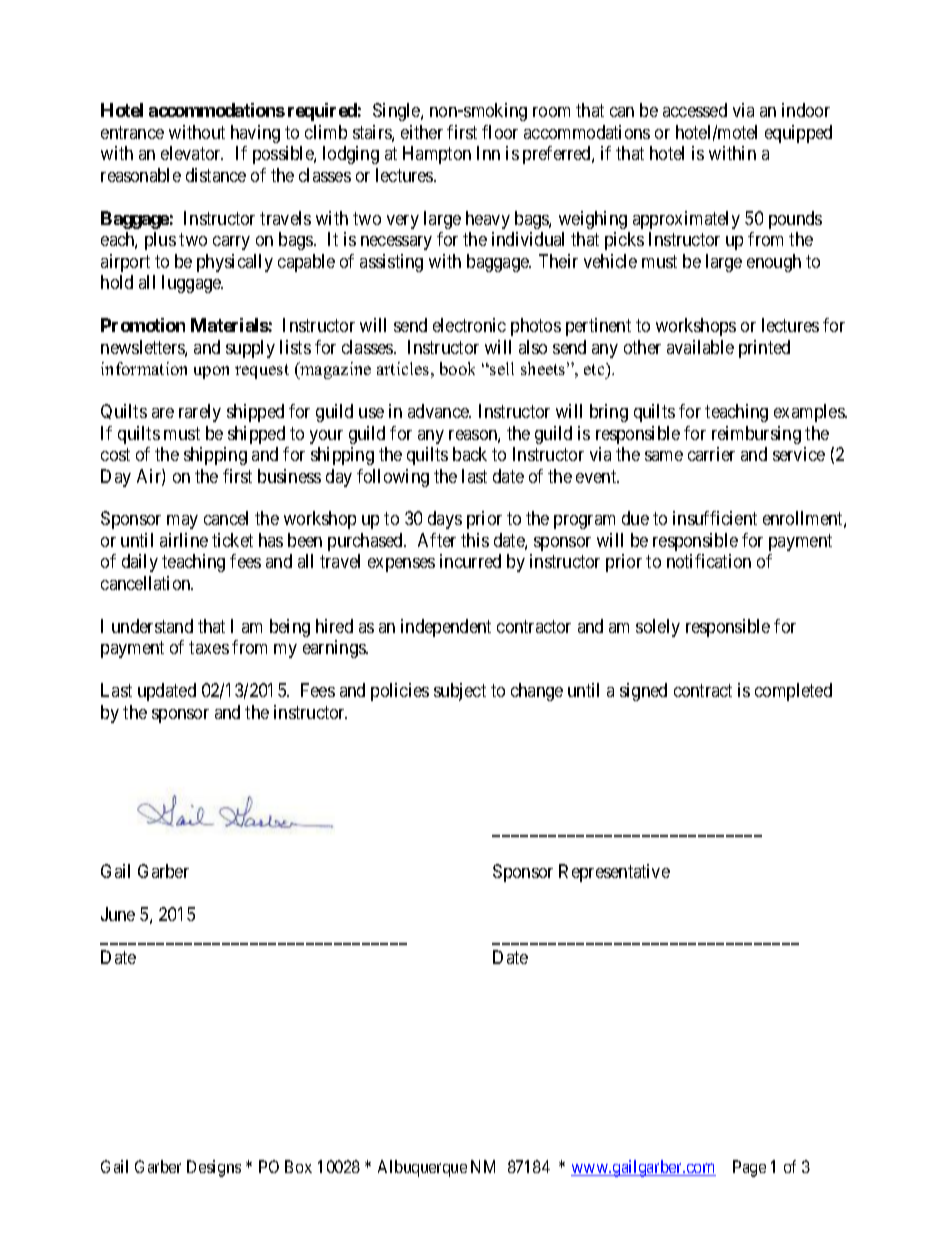 This document has height=1233, width=952. What do you see at coordinates (488, 153) in the document?
I see `Inn` at bounding box center [488, 153].
